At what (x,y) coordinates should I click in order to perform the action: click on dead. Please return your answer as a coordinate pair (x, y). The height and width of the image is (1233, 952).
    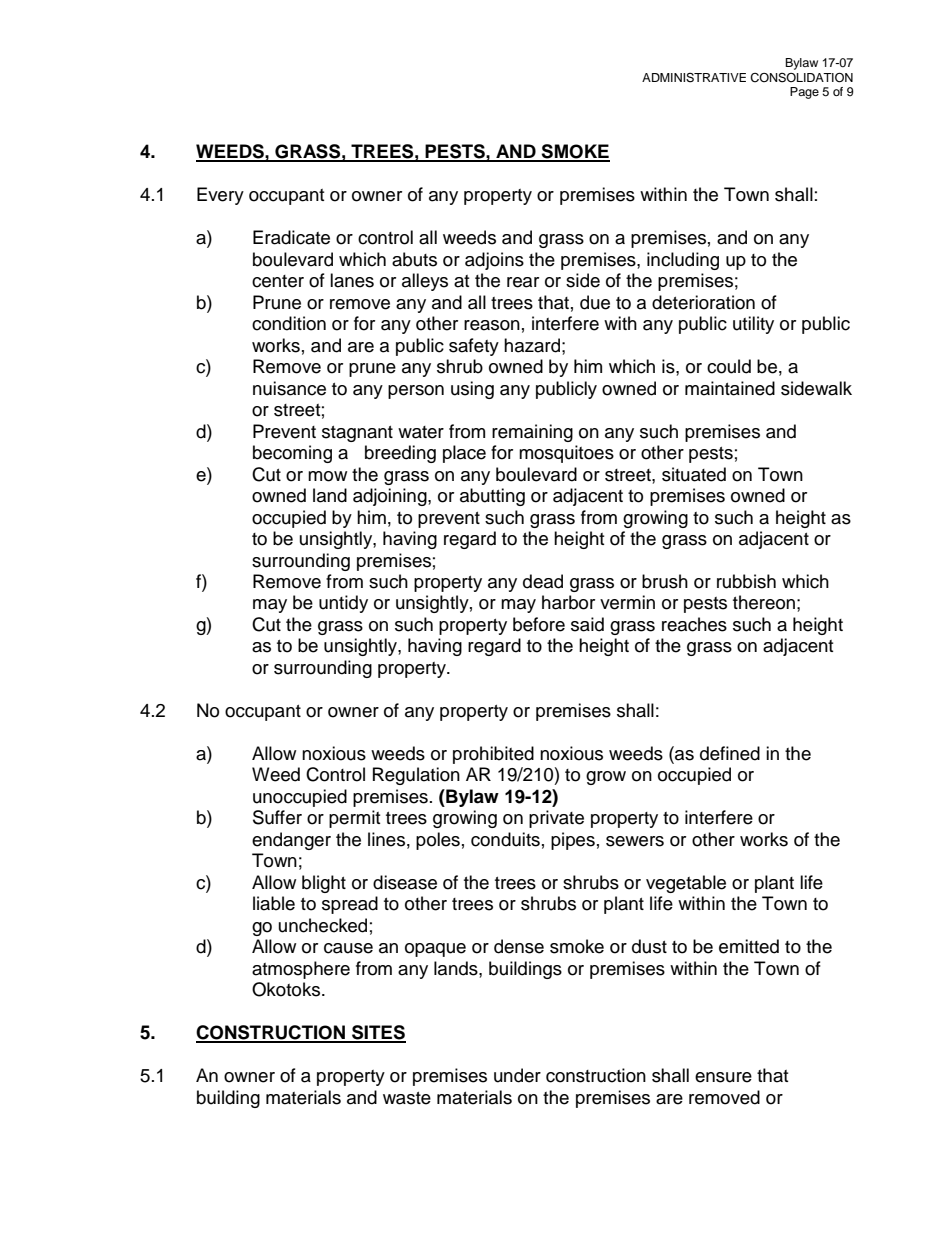
    Looking at the image, I should click on (543, 581).
